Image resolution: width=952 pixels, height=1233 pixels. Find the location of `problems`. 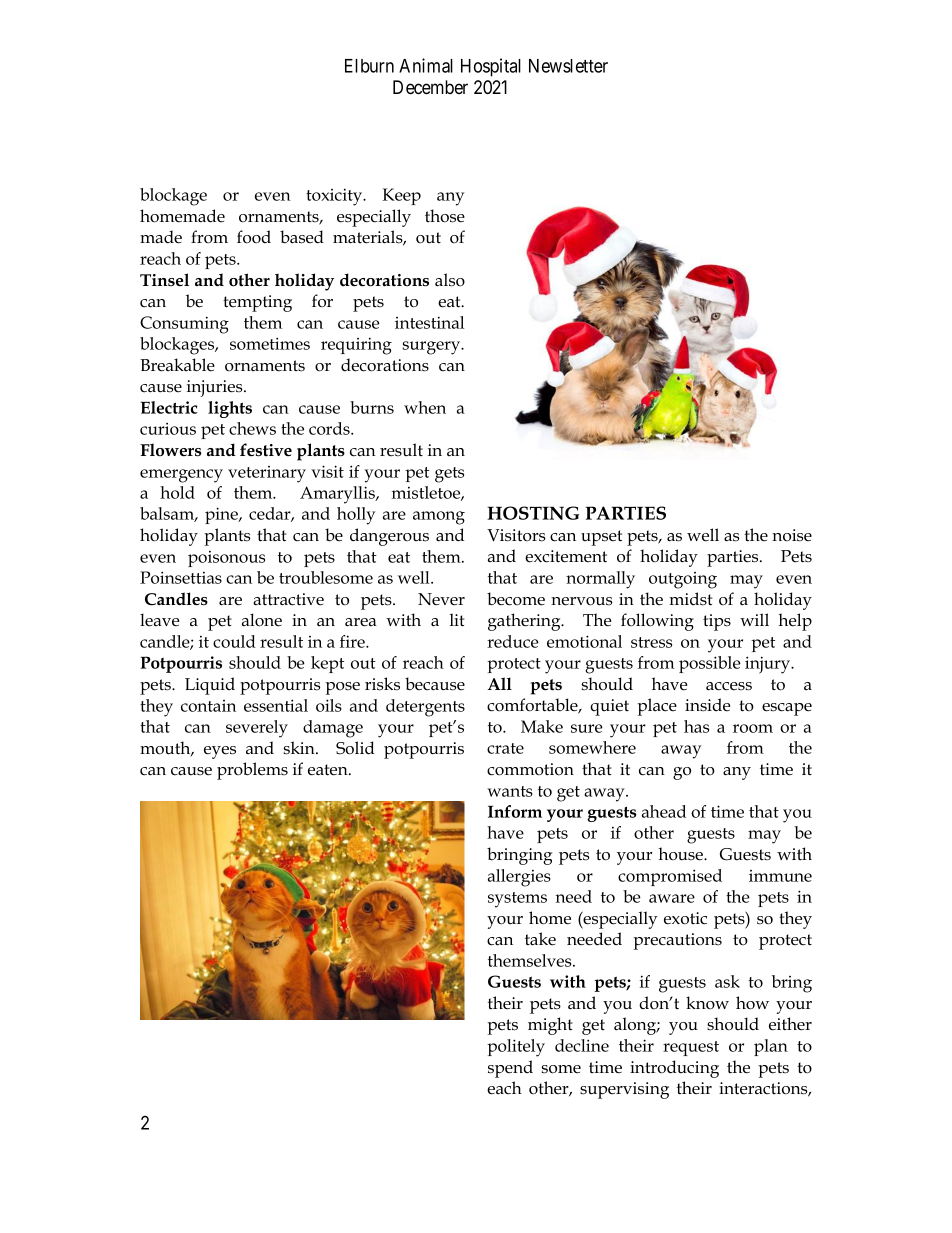

problems is located at coordinates (252, 771).
